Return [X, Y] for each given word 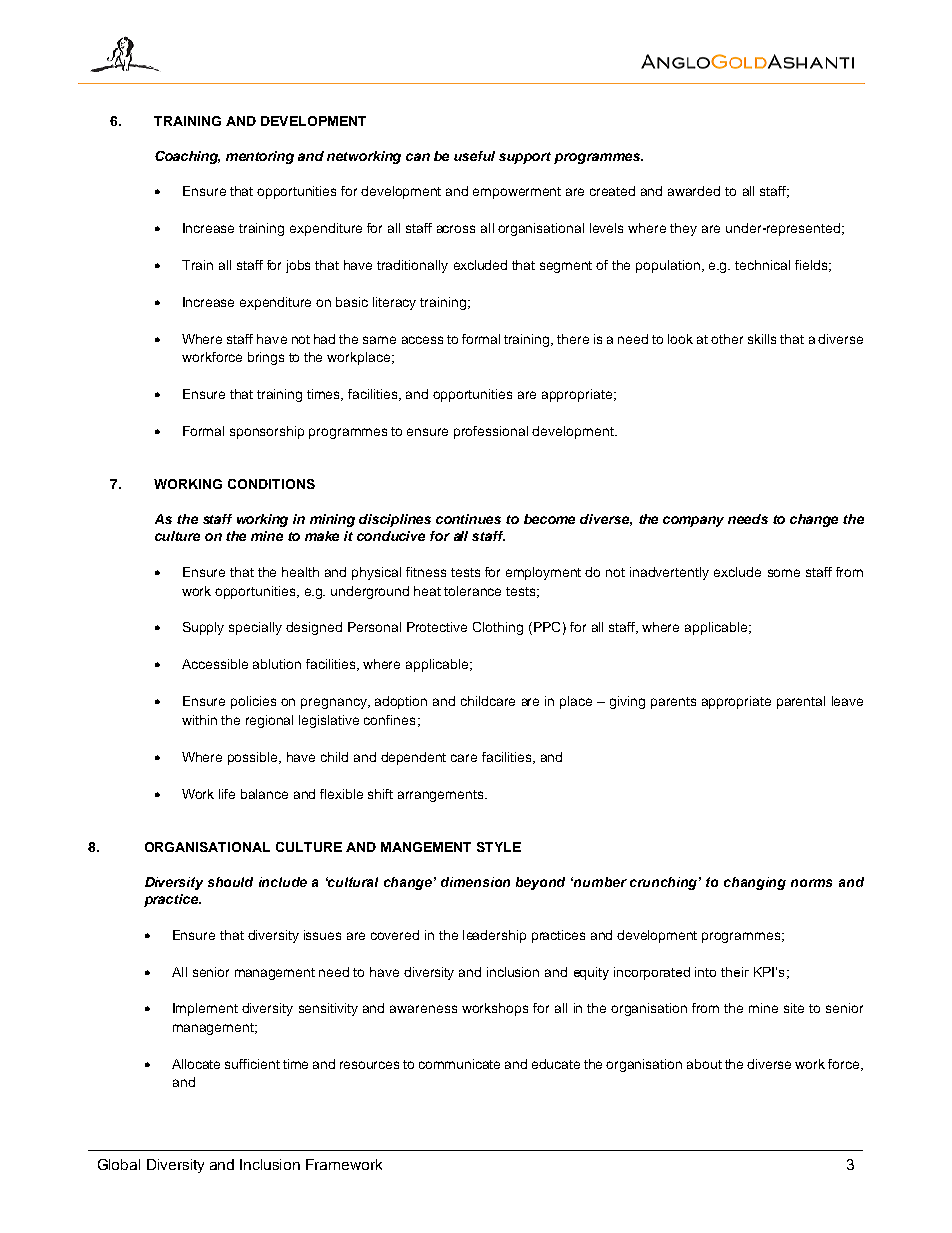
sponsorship [267, 432]
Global [119, 1164]
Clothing [498, 628]
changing [755, 883]
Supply [203, 628]
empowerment [517, 193]
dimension [475, 882]
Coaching [187, 157]
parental [801, 702]
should [230, 882]
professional [491, 432]
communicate [459, 1064]
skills [762, 339]
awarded [694, 191]
